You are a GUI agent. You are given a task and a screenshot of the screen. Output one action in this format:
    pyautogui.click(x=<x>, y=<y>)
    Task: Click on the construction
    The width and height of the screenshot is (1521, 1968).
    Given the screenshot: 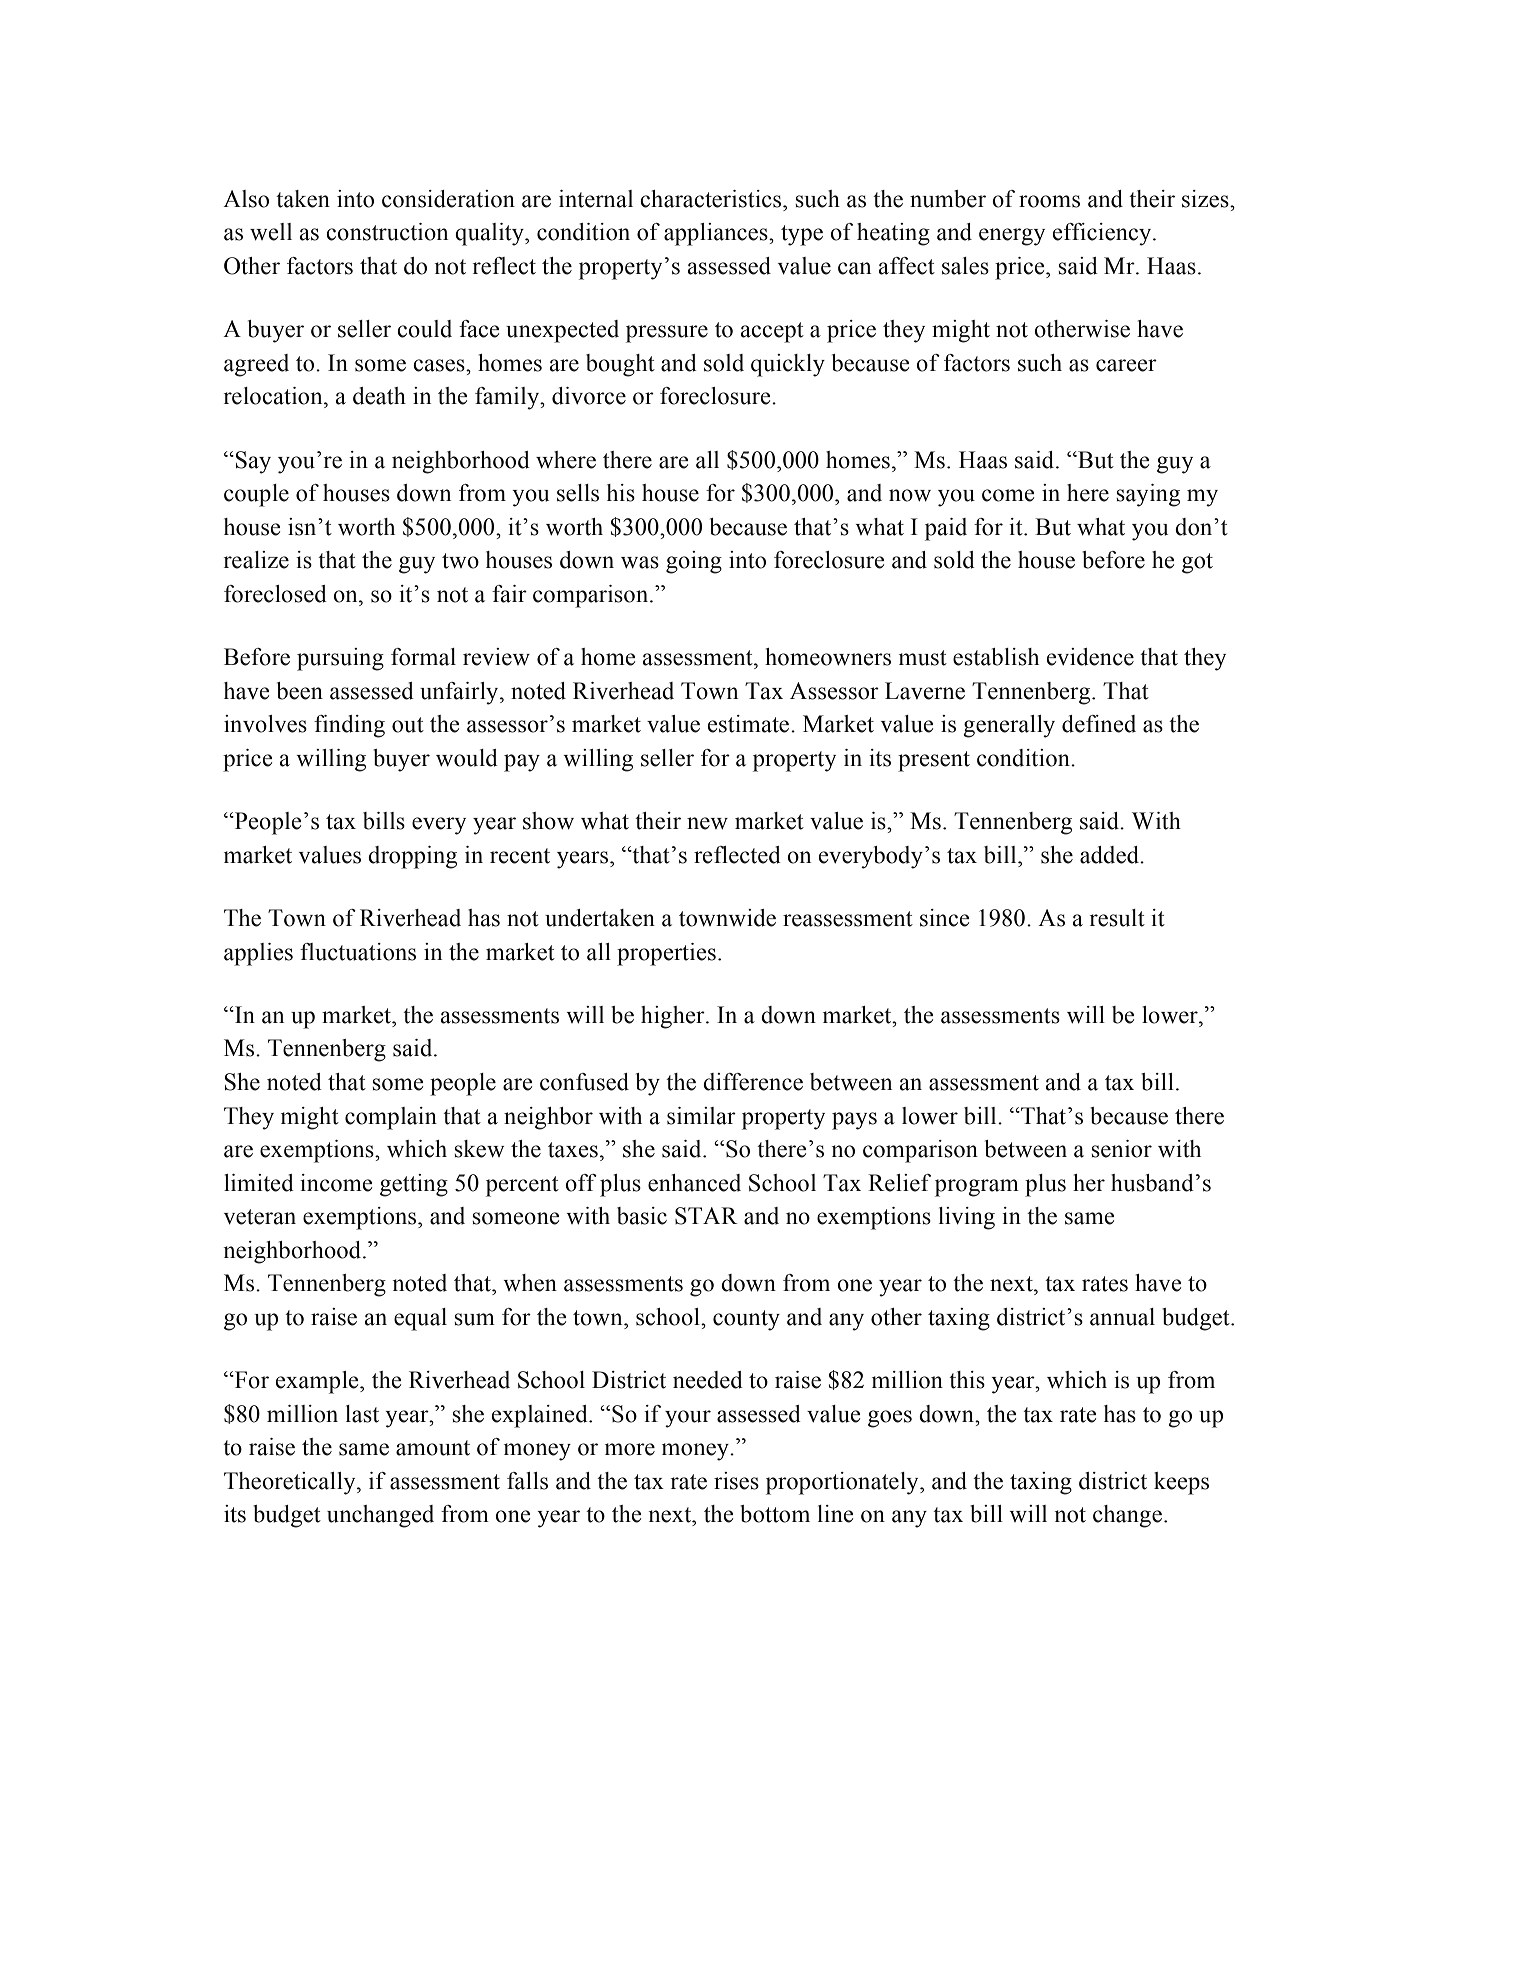 What is the action you would take?
    pyautogui.click(x=387, y=232)
